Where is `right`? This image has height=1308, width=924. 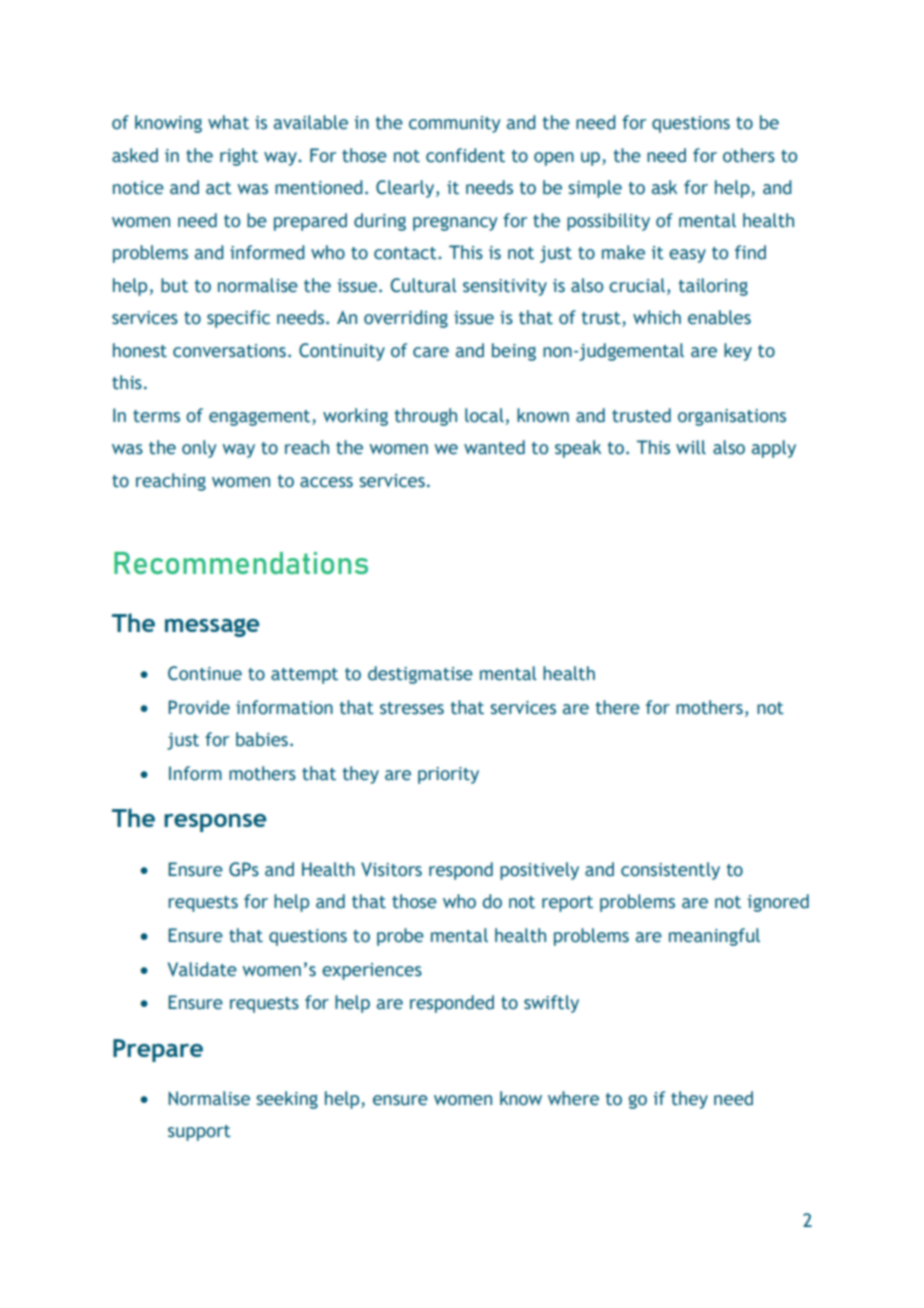 right is located at coordinates (239, 157).
